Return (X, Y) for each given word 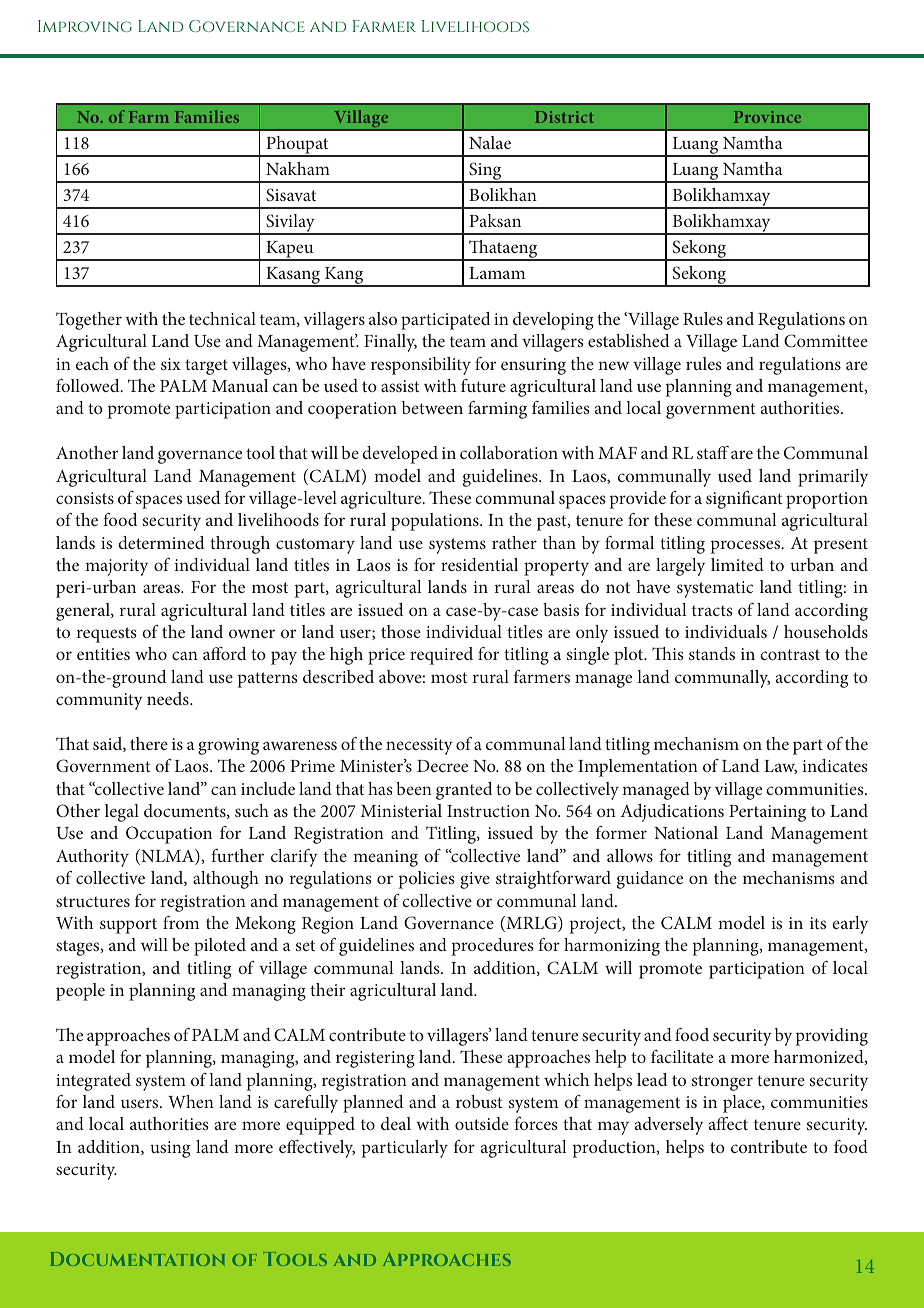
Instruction (488, 811)
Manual (240, 385)
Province (767, 117)
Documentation (137, 1259)
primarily (833, 478)
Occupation (169, 835)
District (564, 117)
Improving (85, 26)
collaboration (509, 452)
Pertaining (767, 813)
